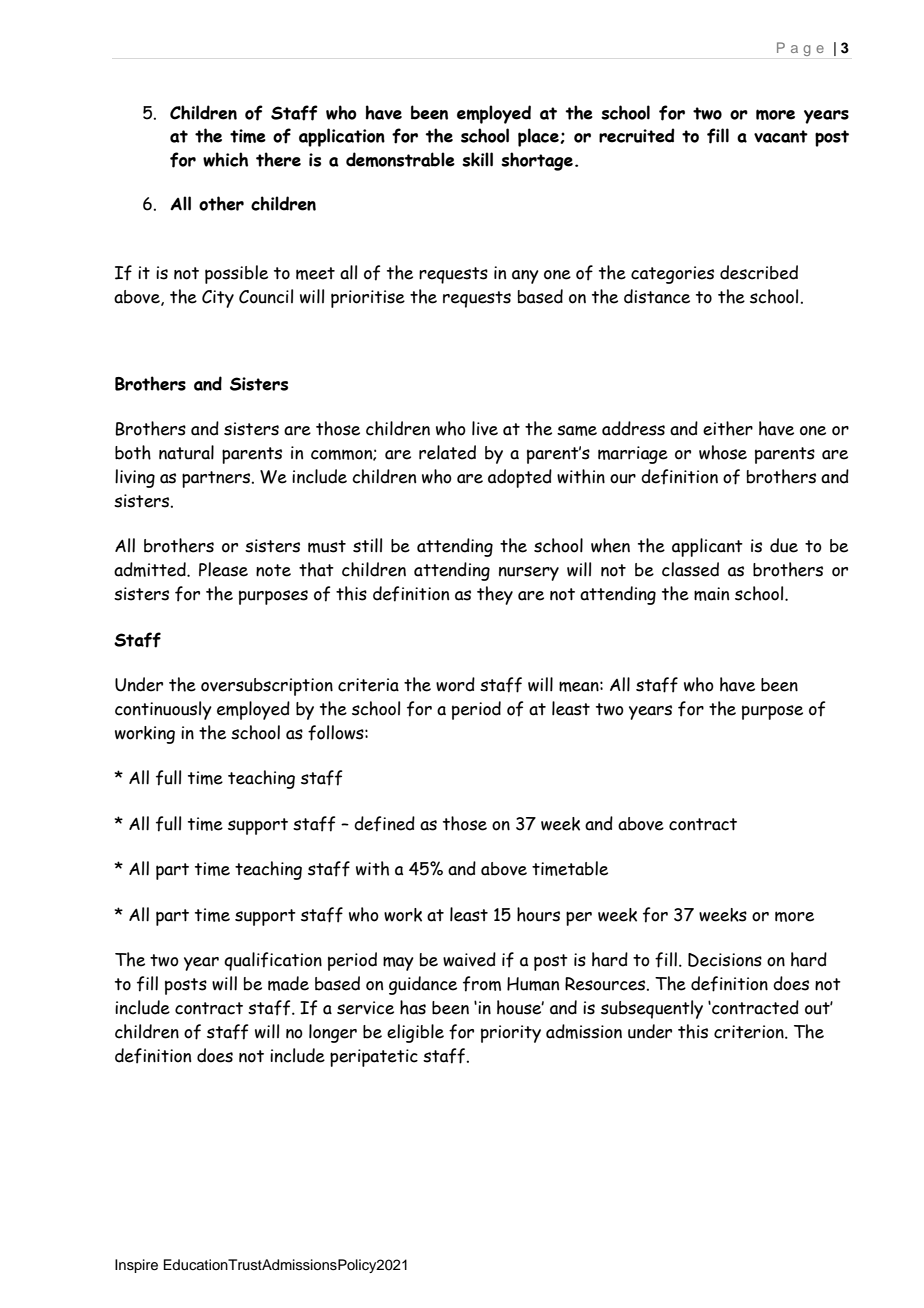 The height and width of the screenshot is (1308, 924). Describe the element at coordinates (223, 569) in the screenshot. I see `Please` at that location.
